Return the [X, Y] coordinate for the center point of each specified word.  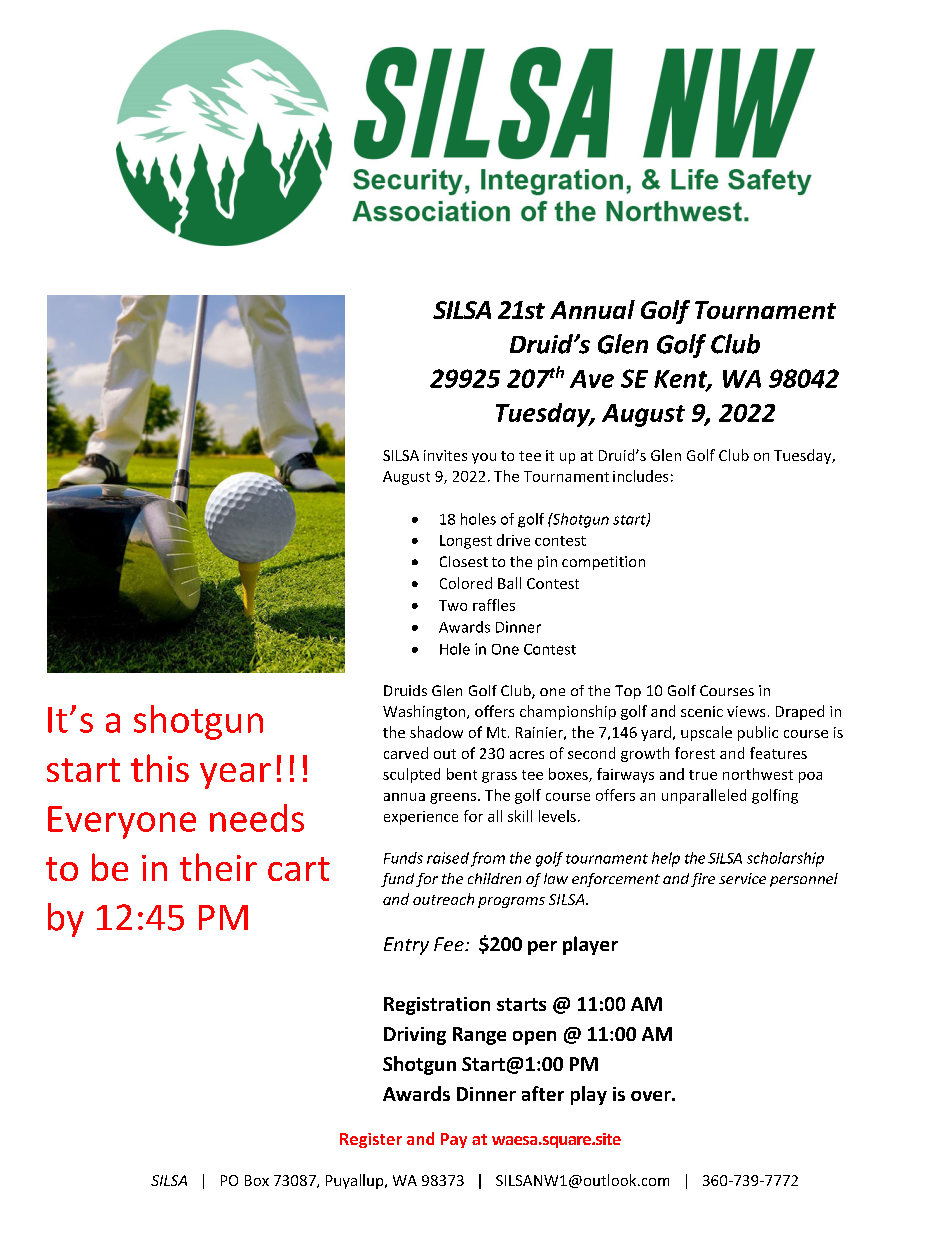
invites [445, 455]
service [742, 878]
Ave [592, 379]
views [746, 711]
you [484, 458]
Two [453, 605]
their [218, 867]
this [160, 768]
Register [371, 1140]
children [494, 878]
